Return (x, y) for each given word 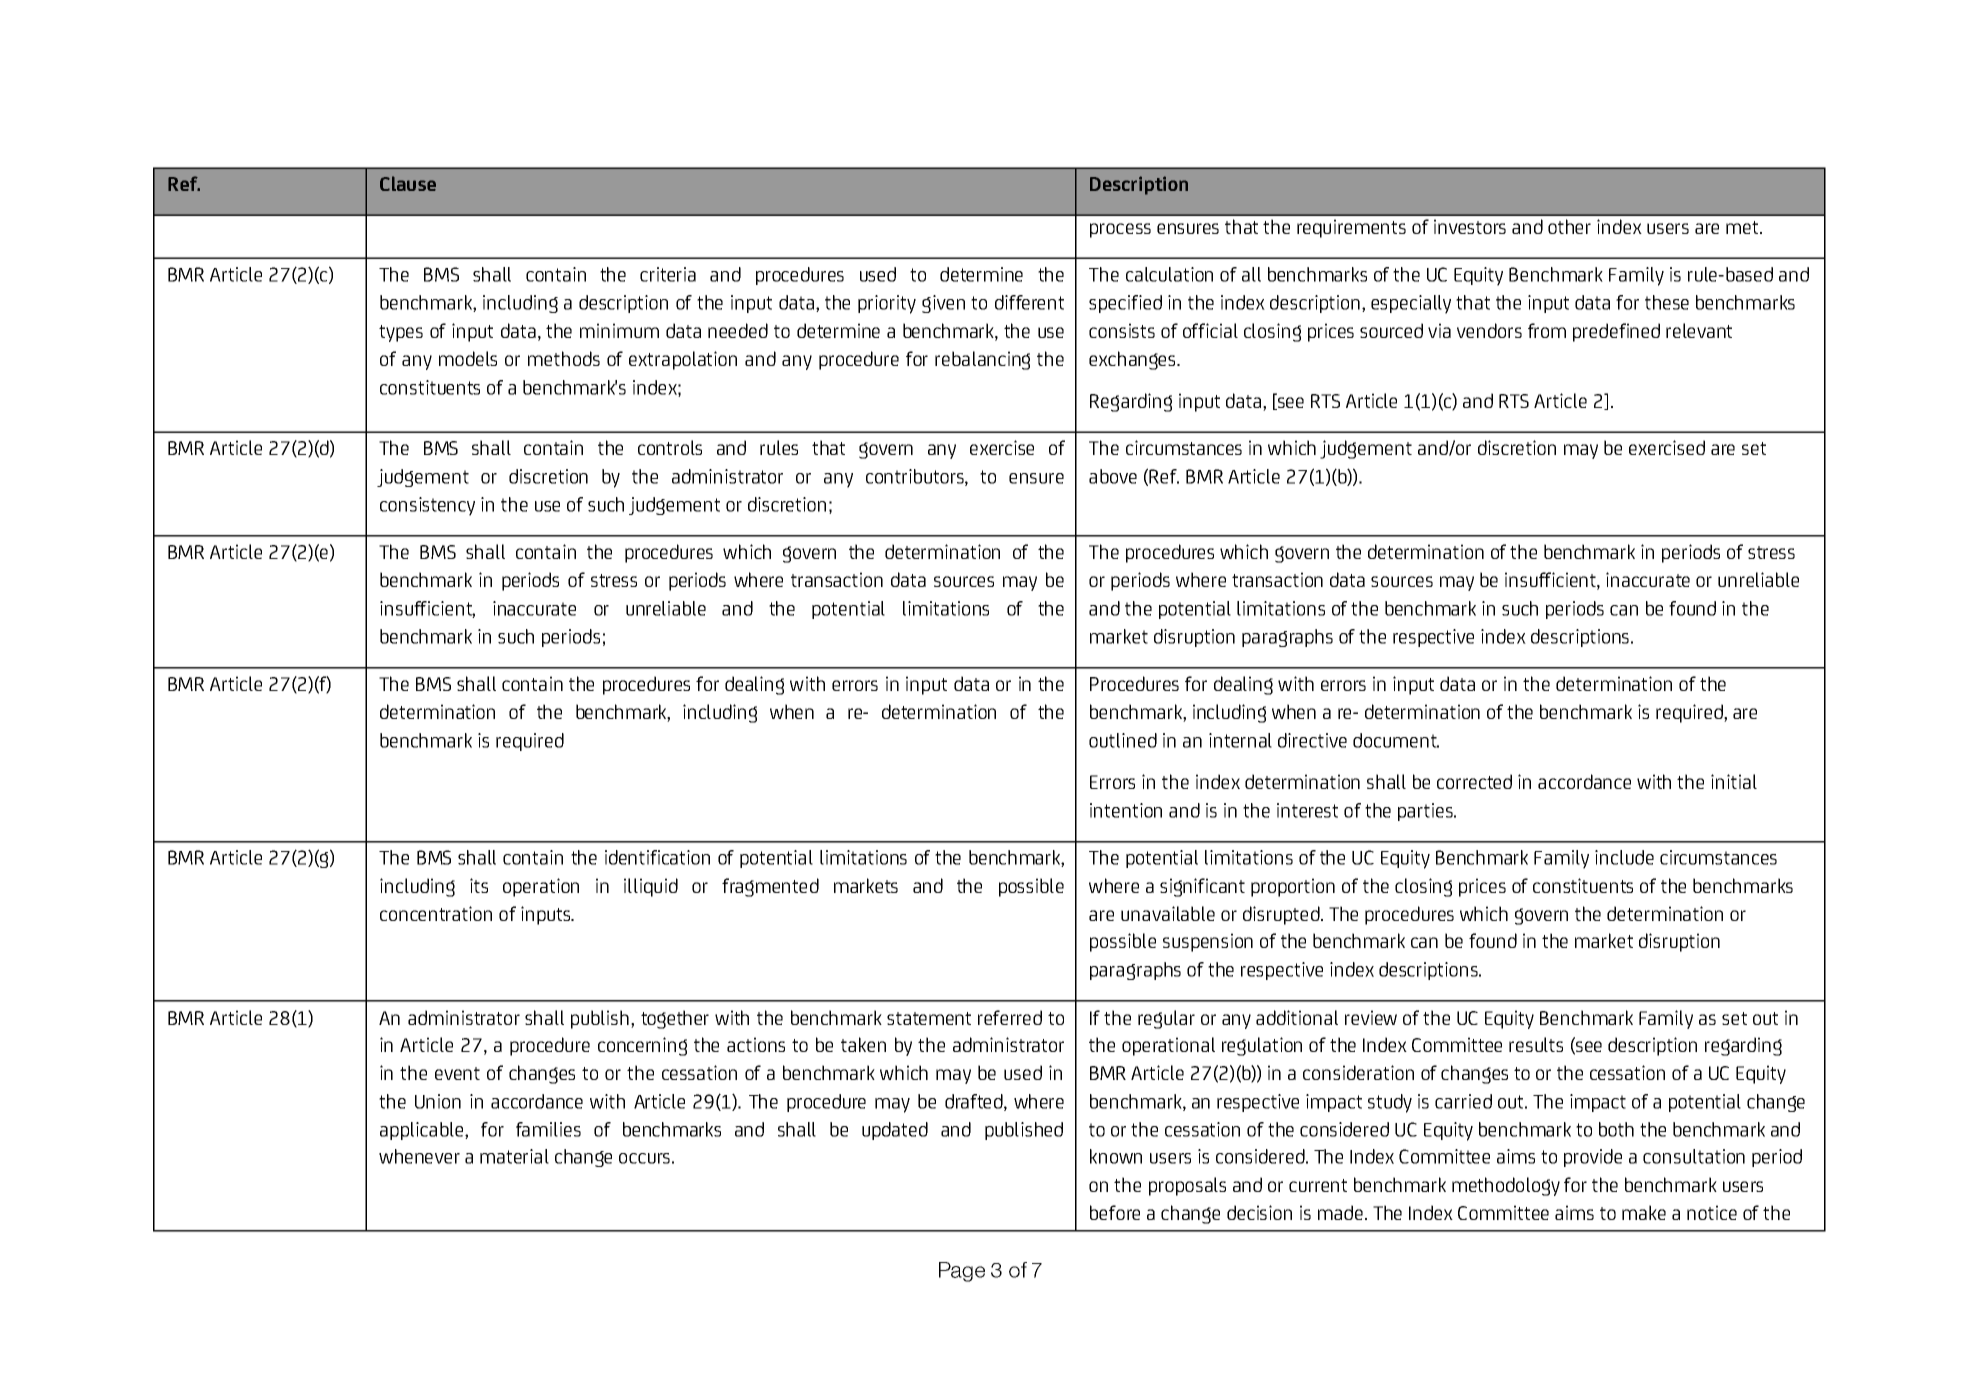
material (514, 1156)
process (1120, 230)
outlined (1123, 740)
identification (657, 857)
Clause (408, 183)
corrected (1474, 781)
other (1569, 226)
